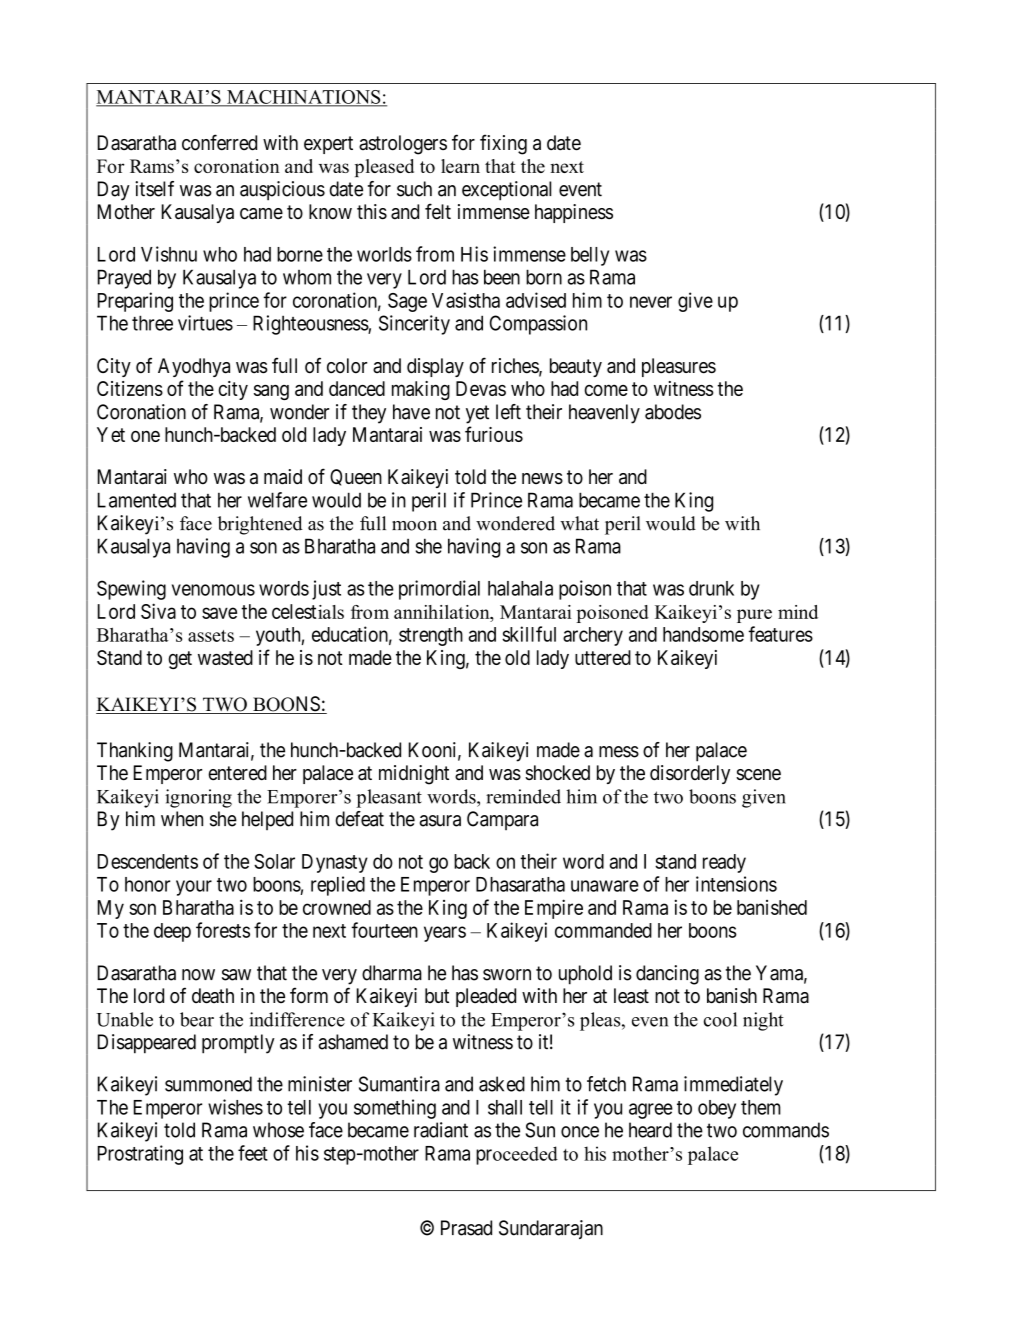 The width and height of the screenshot is (1022, 1323). What do you see at coordinates (219, 142) in the screenshot?
I see `conferred` at bounding box center [219, 142].
